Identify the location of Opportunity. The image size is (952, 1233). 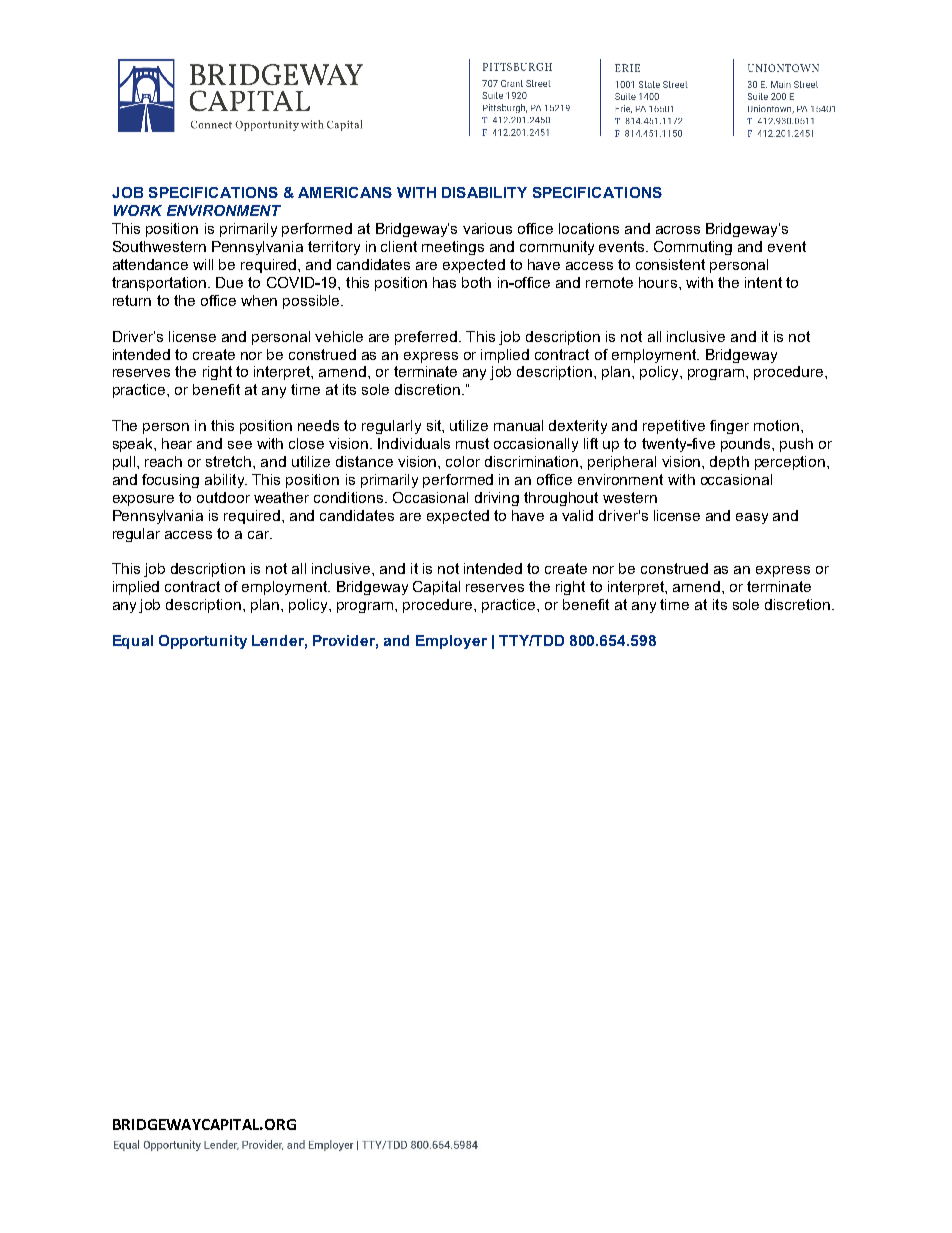
(203, 642).
